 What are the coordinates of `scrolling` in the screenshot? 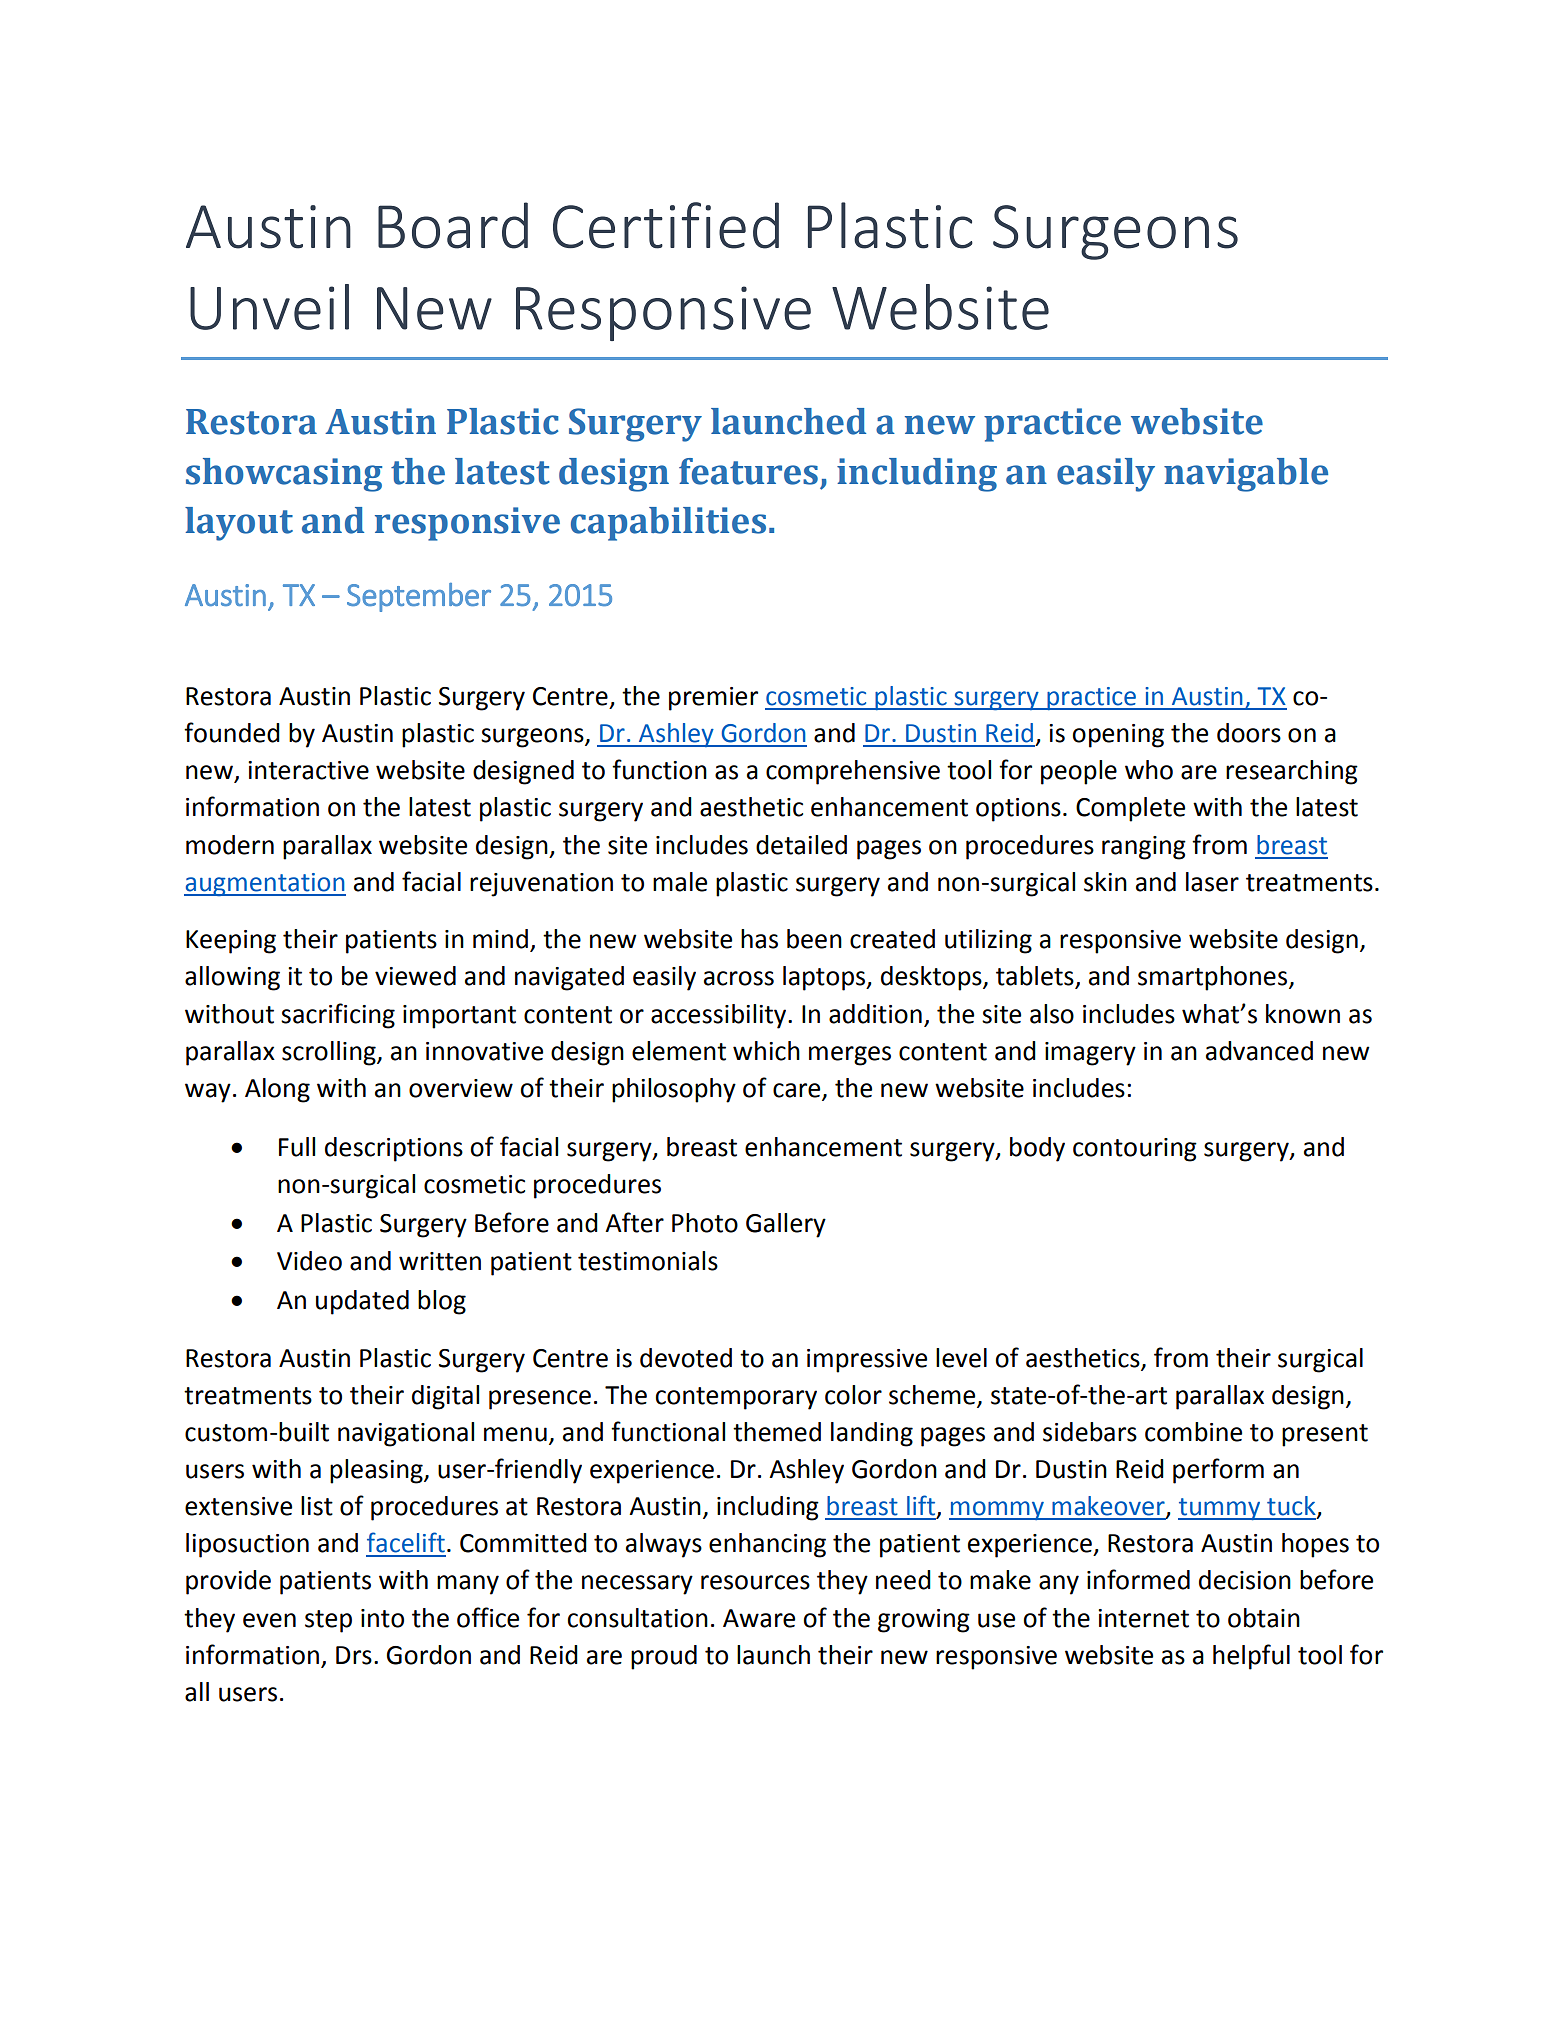 It's located at (330, 1053).
